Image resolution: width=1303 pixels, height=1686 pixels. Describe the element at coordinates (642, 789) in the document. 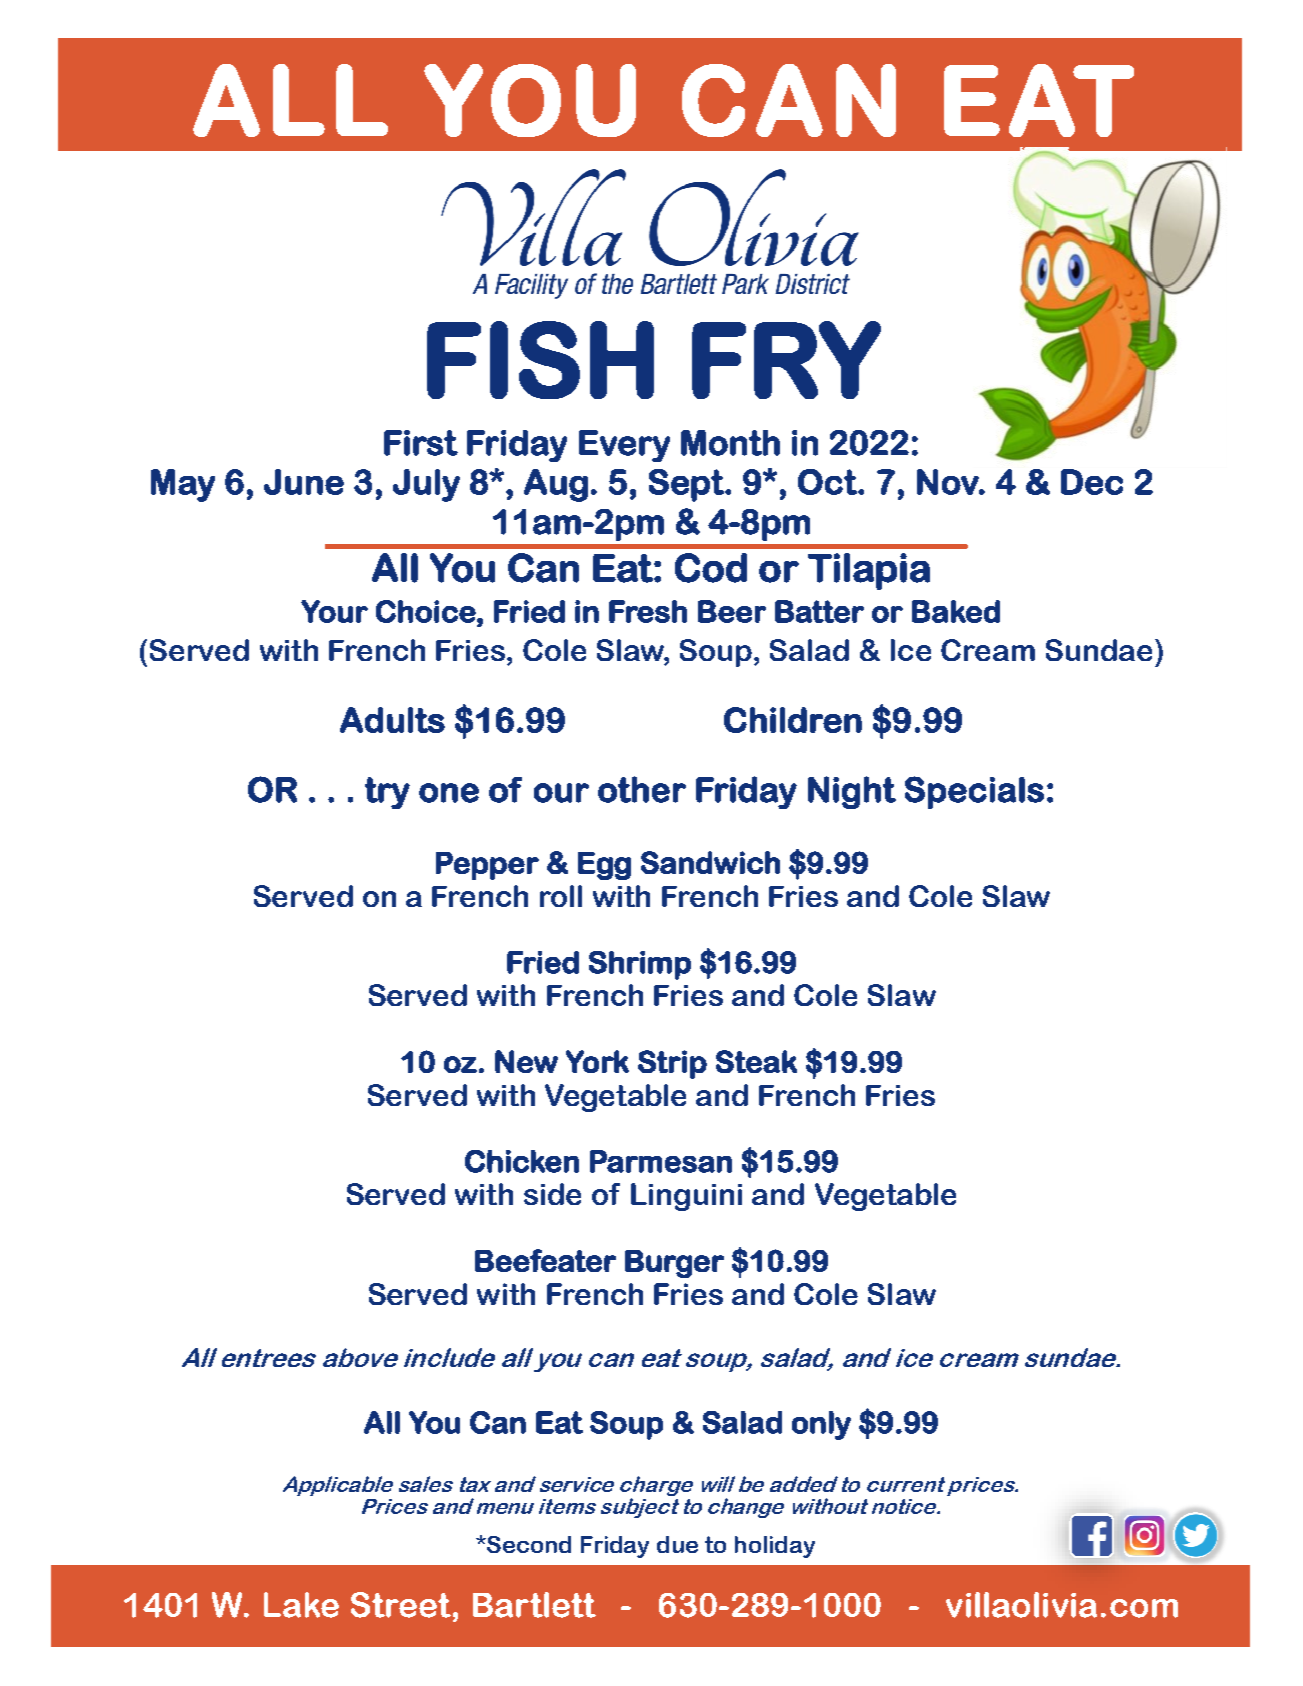

I see `other` at that location.
